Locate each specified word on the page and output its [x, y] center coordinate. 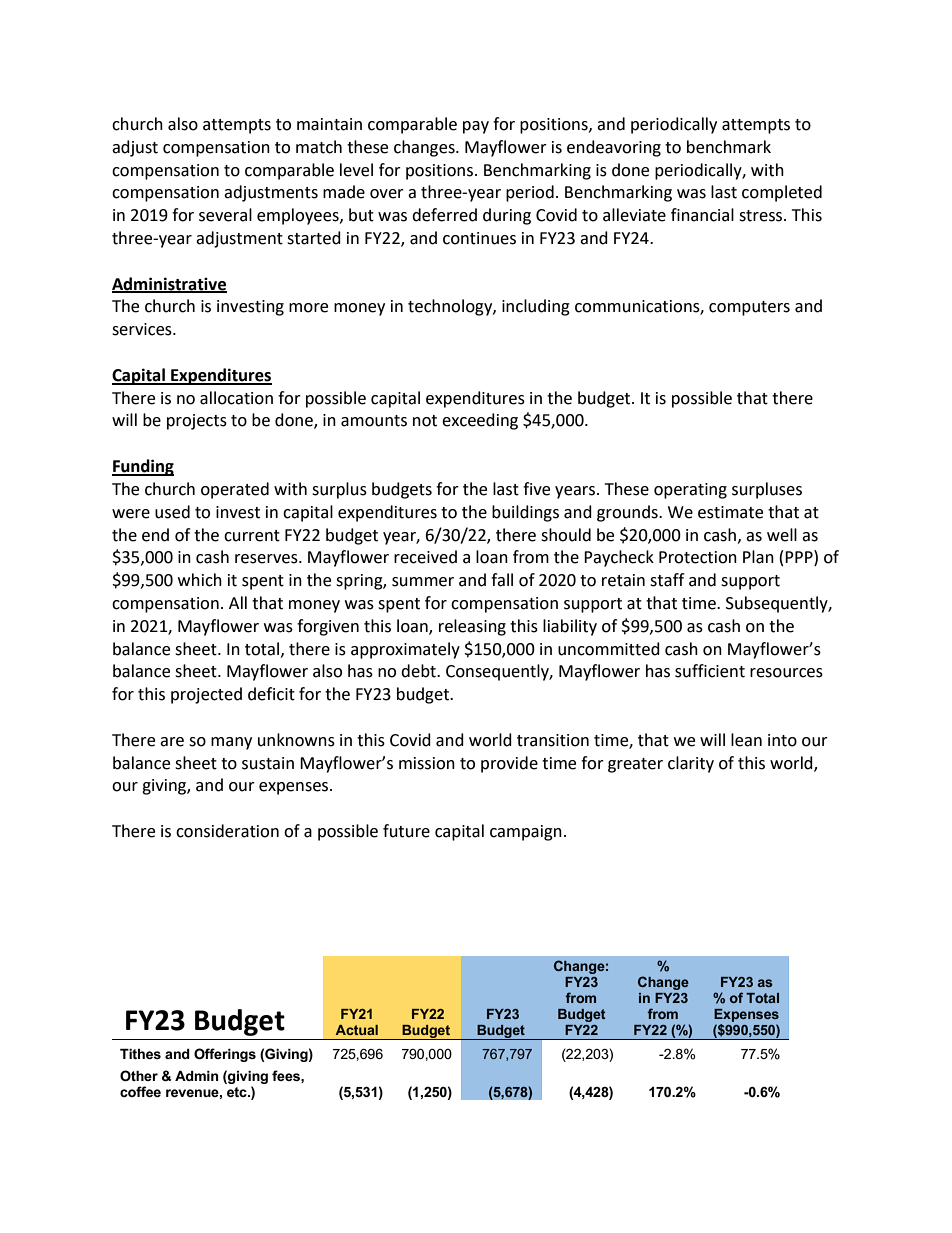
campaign [526, 833]
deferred [444, 215]
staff [667, 580]
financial [702, 215]
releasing [472, 627]
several [225, 215]
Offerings [225, 1055]
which [200, 580]
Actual [357, 1030]
